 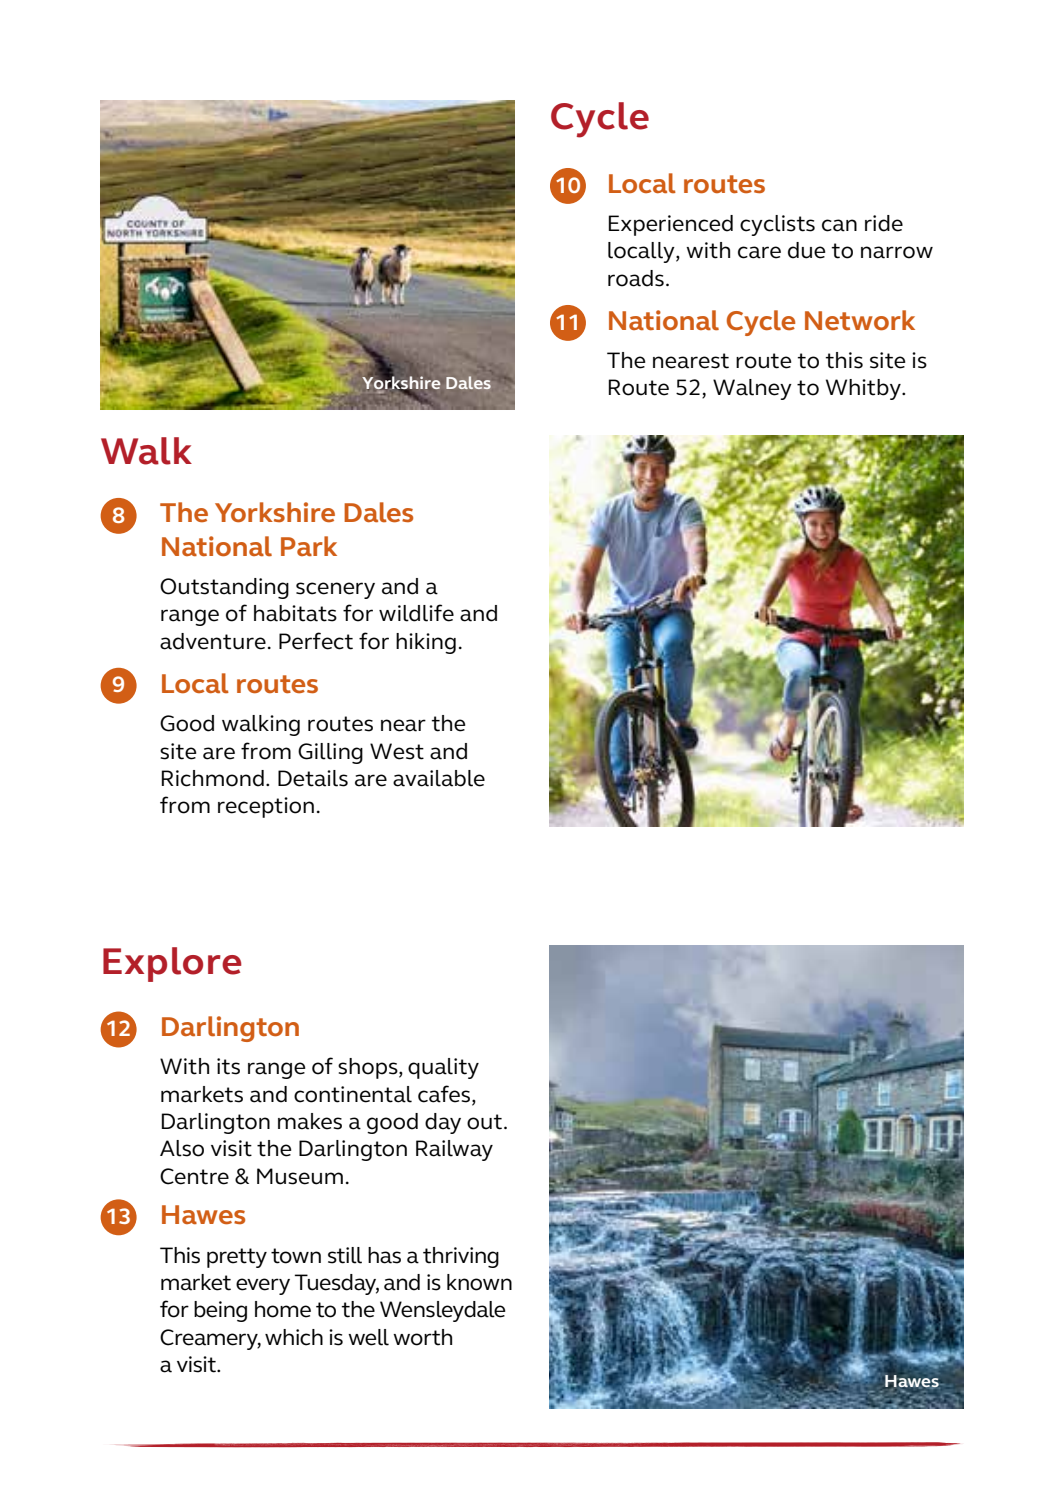 What do you see at coordinates (295, 613) in the screenshot?
I see `habitats` at bounding box center [295, 613].
